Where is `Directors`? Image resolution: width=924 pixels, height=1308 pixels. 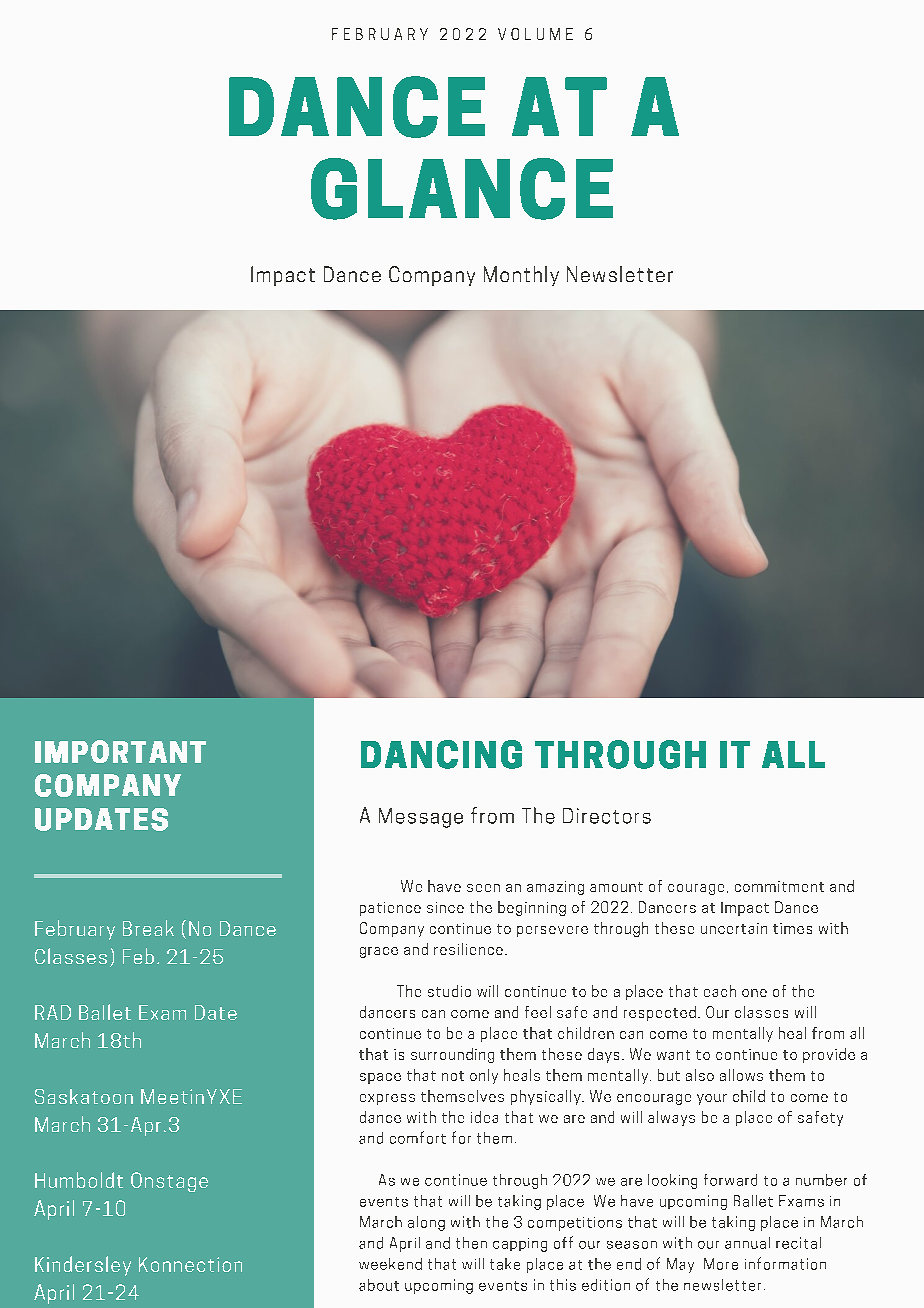
Directors is located at coordinates (607, 816).
